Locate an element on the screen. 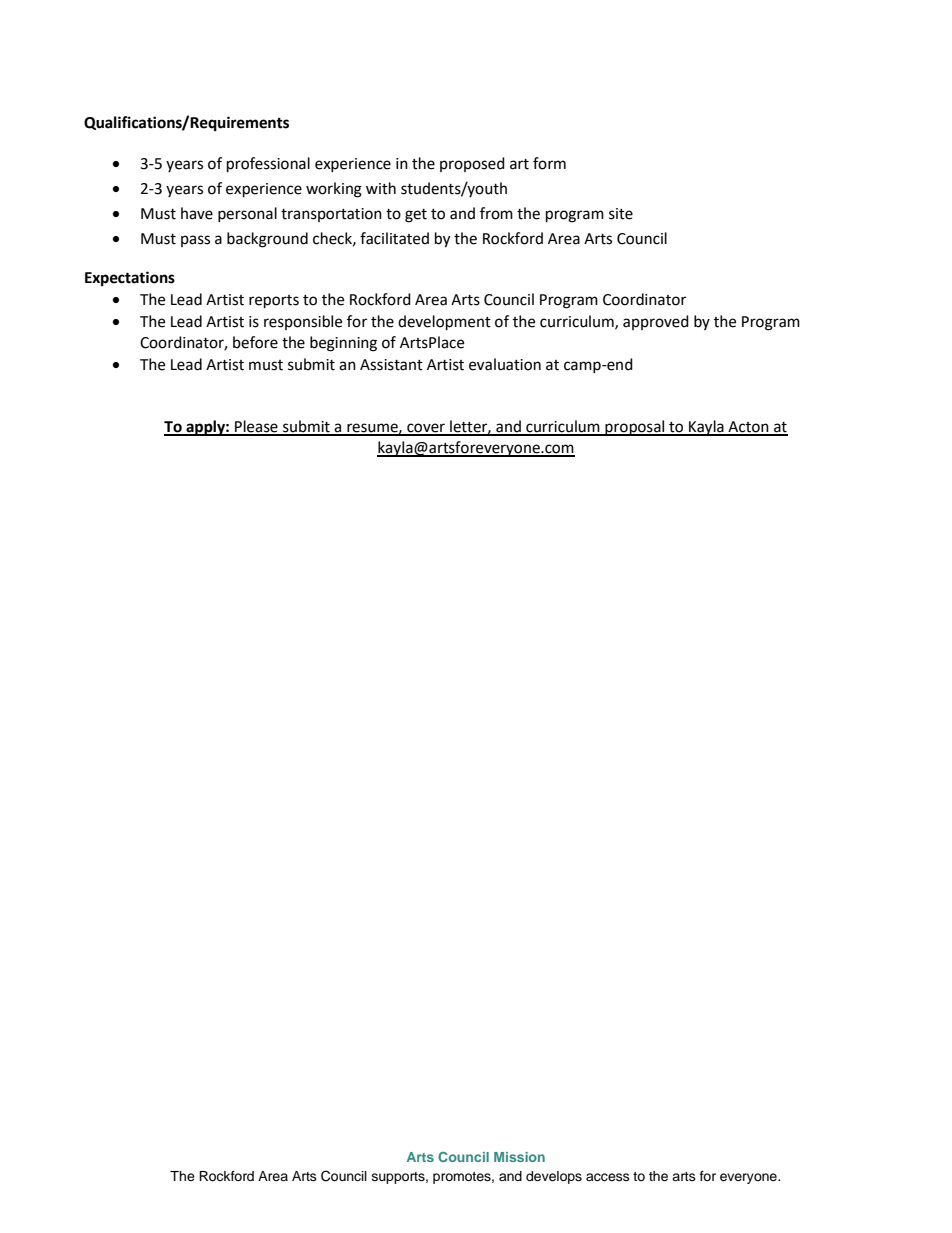 The height and width of the screenshot is (1233, 952). Please is located at coordinates (256, 427).
